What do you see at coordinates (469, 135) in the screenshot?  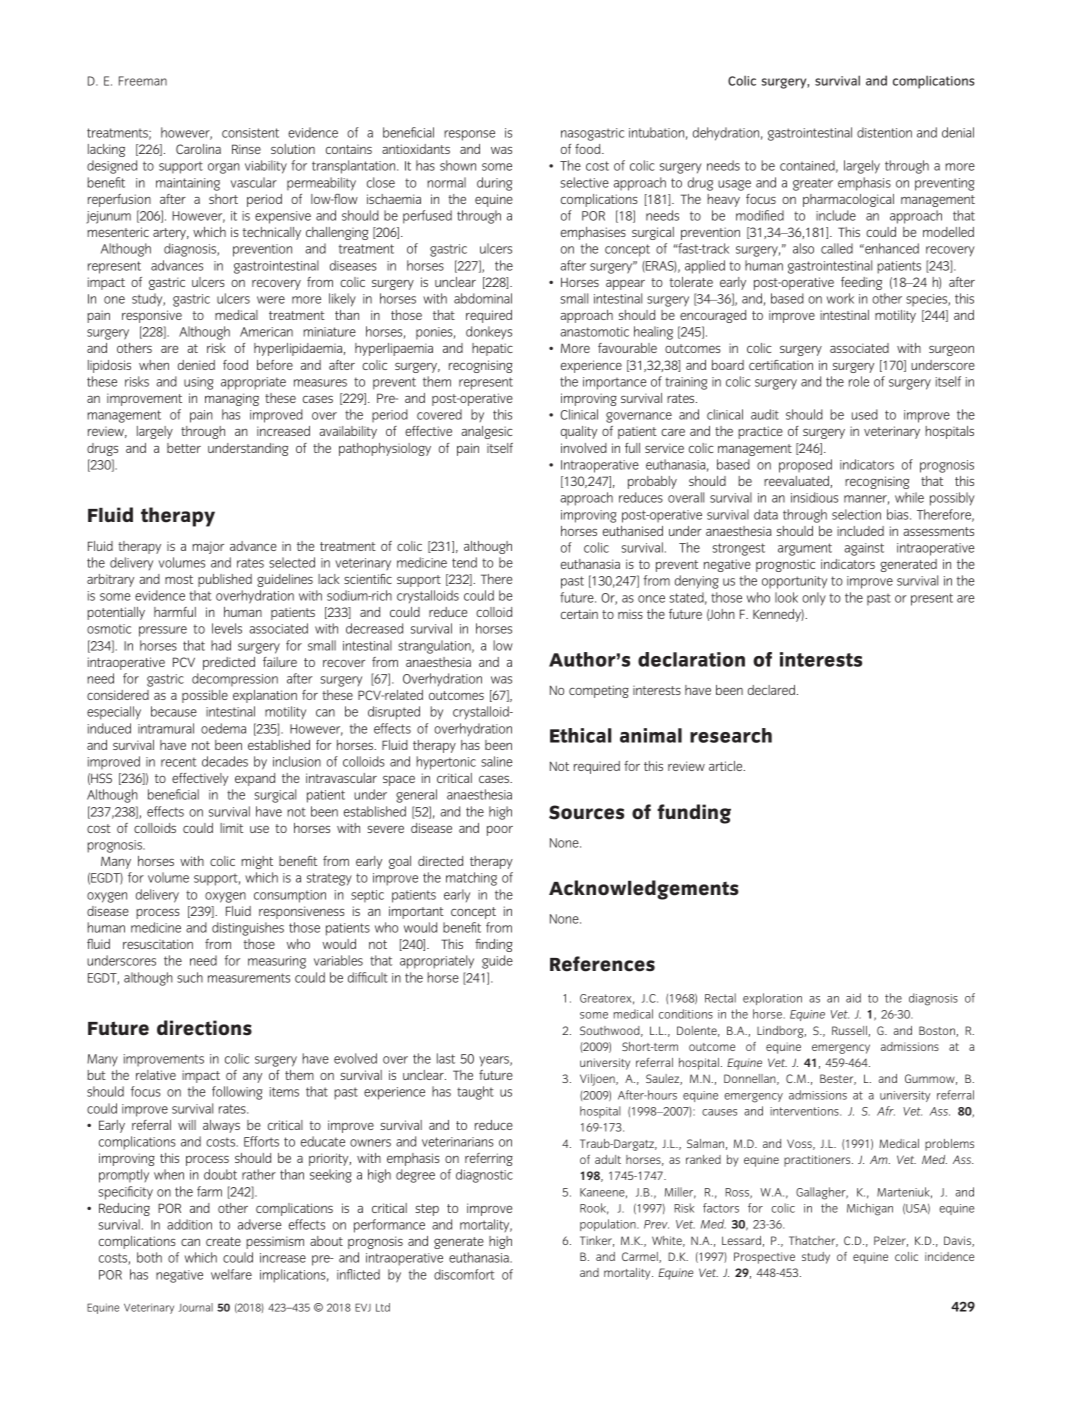 I see `response` at bounding box center [469, 135].
